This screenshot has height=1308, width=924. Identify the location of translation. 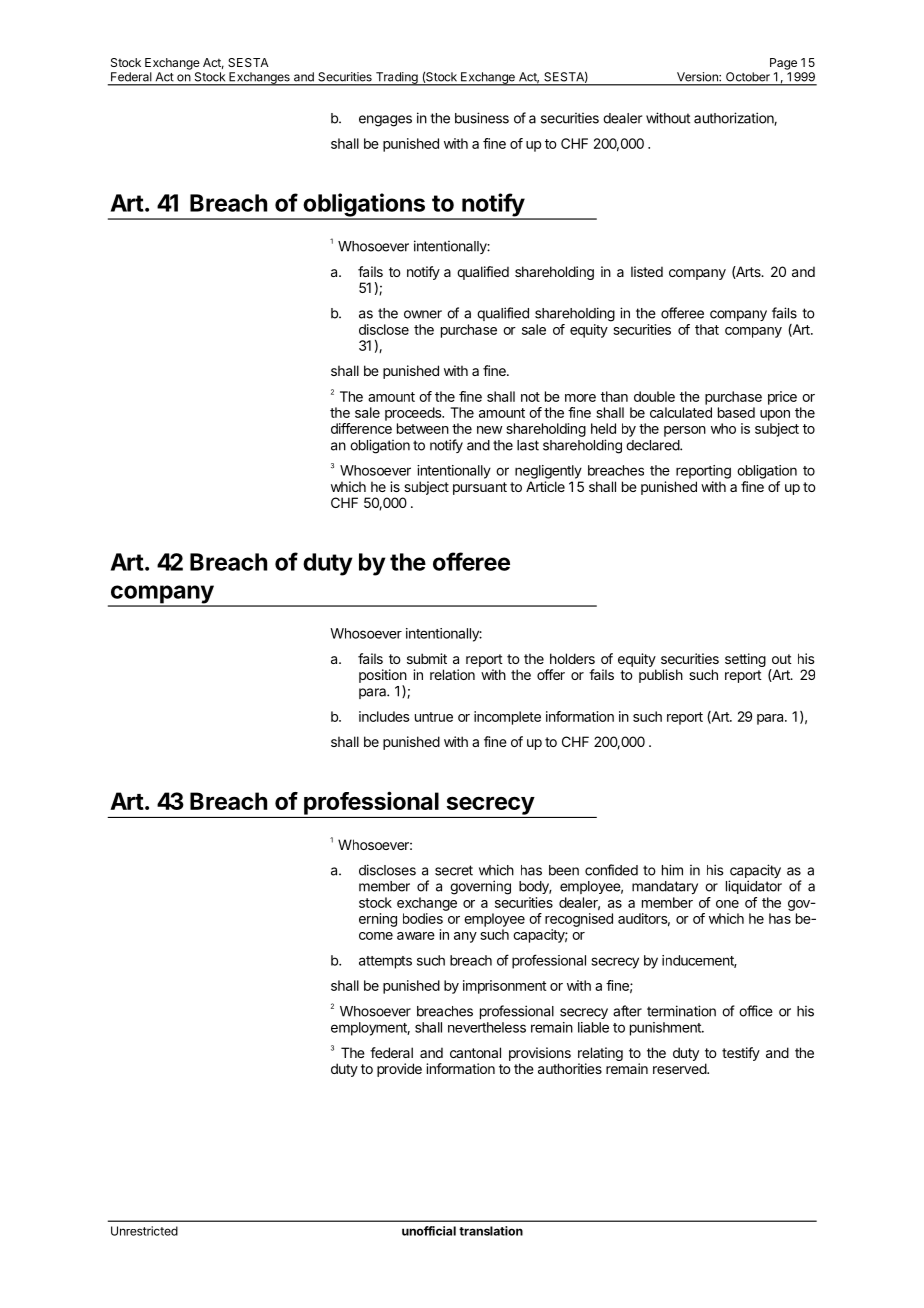
(491, 1231).
